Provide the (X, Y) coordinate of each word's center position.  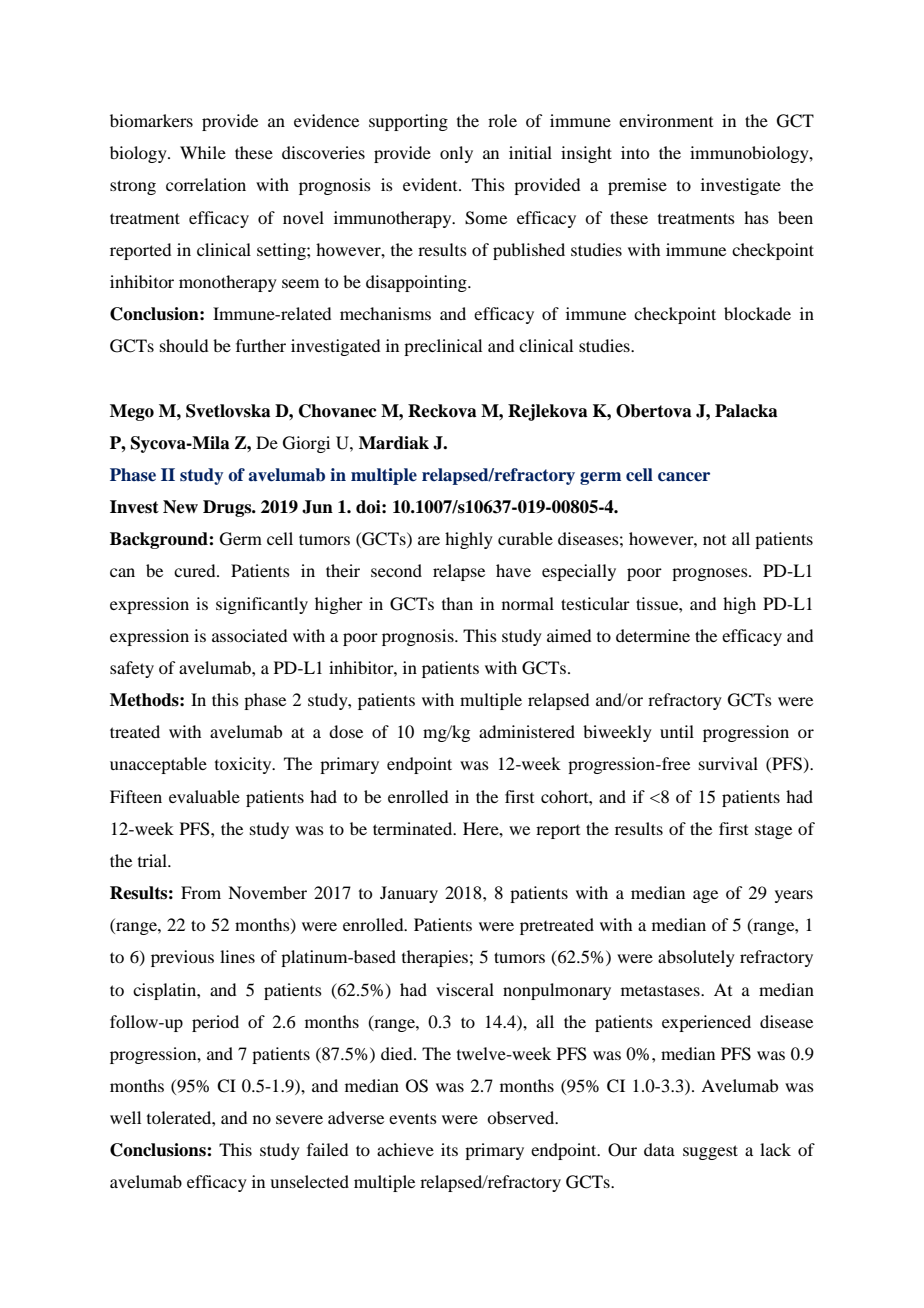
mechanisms (385, 313)
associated (249, 635)
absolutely (696, 958)
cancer (684, 477)
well (125, 1117)
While (203, 152)
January (409, 894)
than (457, 603)
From (201, 892)
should (184, 345)
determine (653, 635)
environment (666, 120)
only (456, 154)
